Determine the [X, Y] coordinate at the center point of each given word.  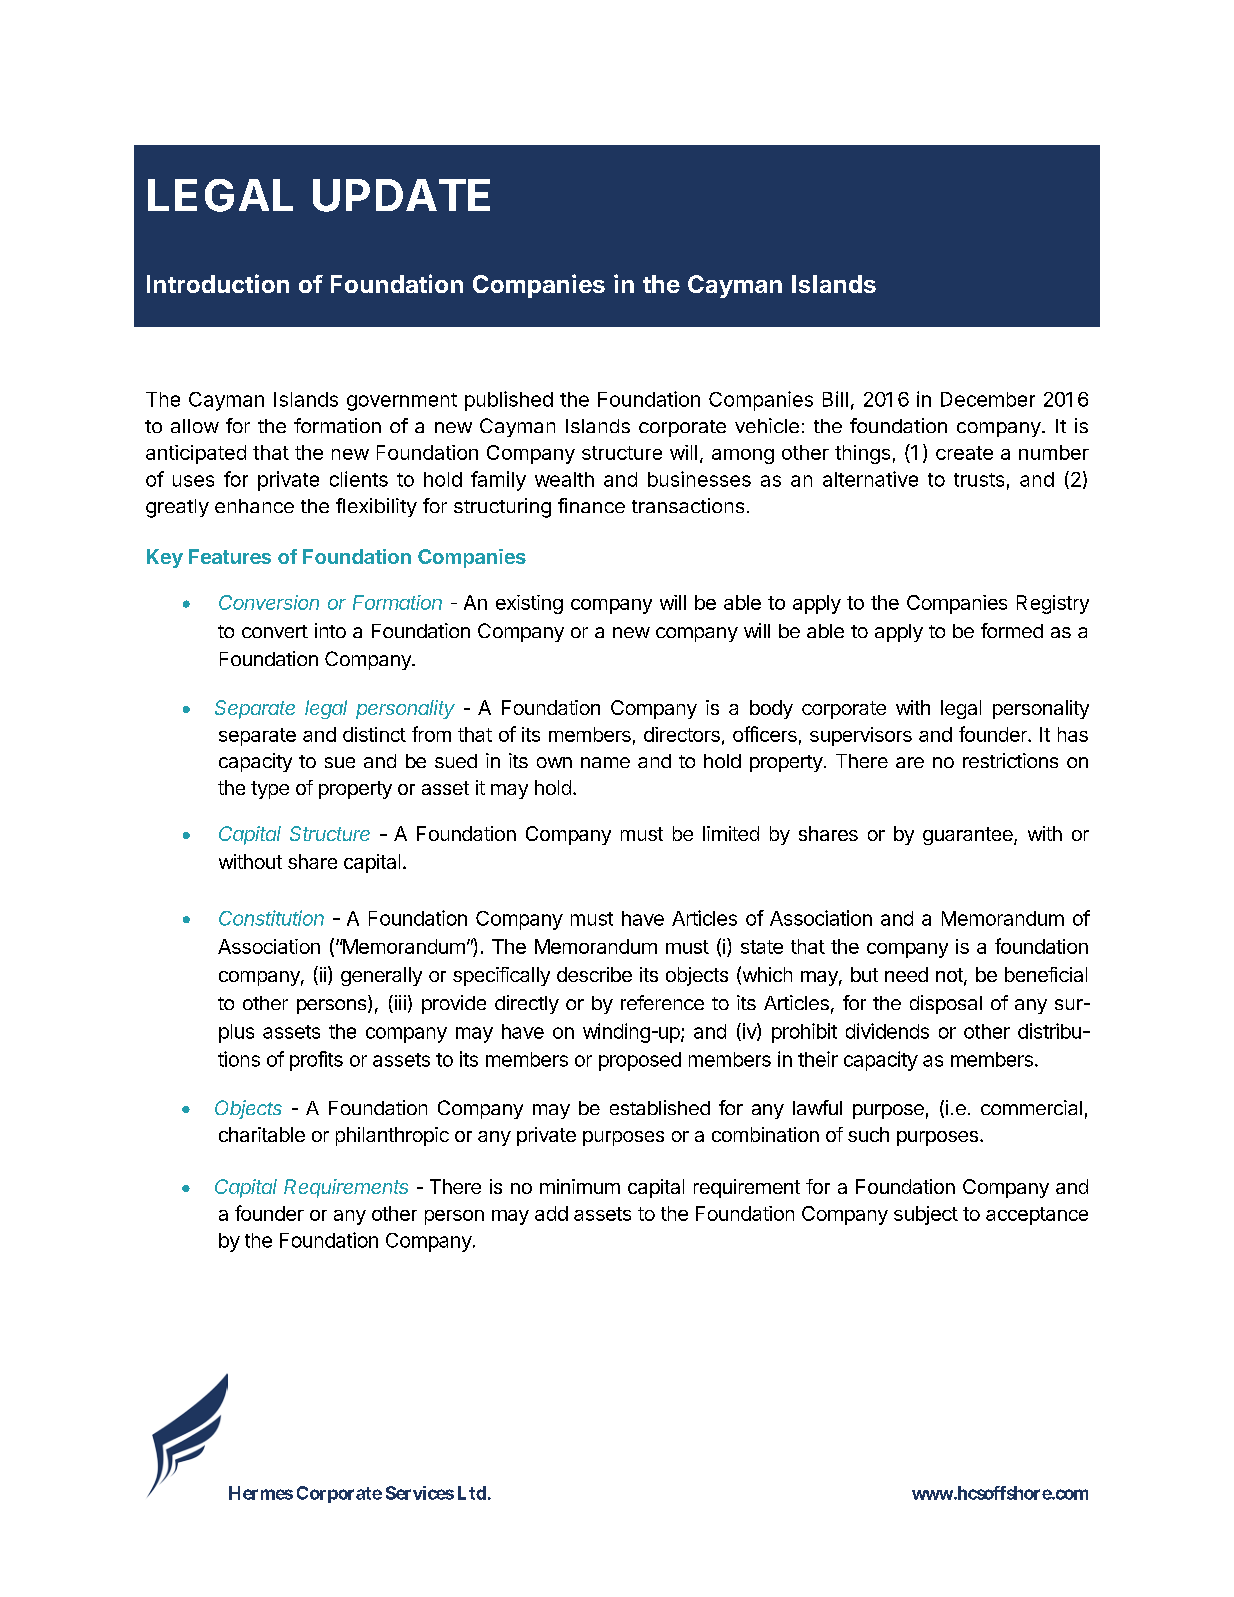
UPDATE [401, 195]
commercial [1031, 1107]
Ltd [472, 1493]
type [270, 790]
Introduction [218, 283]
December [988, 399]
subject [926, 1215]
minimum [580, 1186]
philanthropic [392, 1136]
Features [230, 556]
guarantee [969, 836]
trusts [979, 480]
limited [731, 833]
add [551, 1213]
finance [591, 505]
